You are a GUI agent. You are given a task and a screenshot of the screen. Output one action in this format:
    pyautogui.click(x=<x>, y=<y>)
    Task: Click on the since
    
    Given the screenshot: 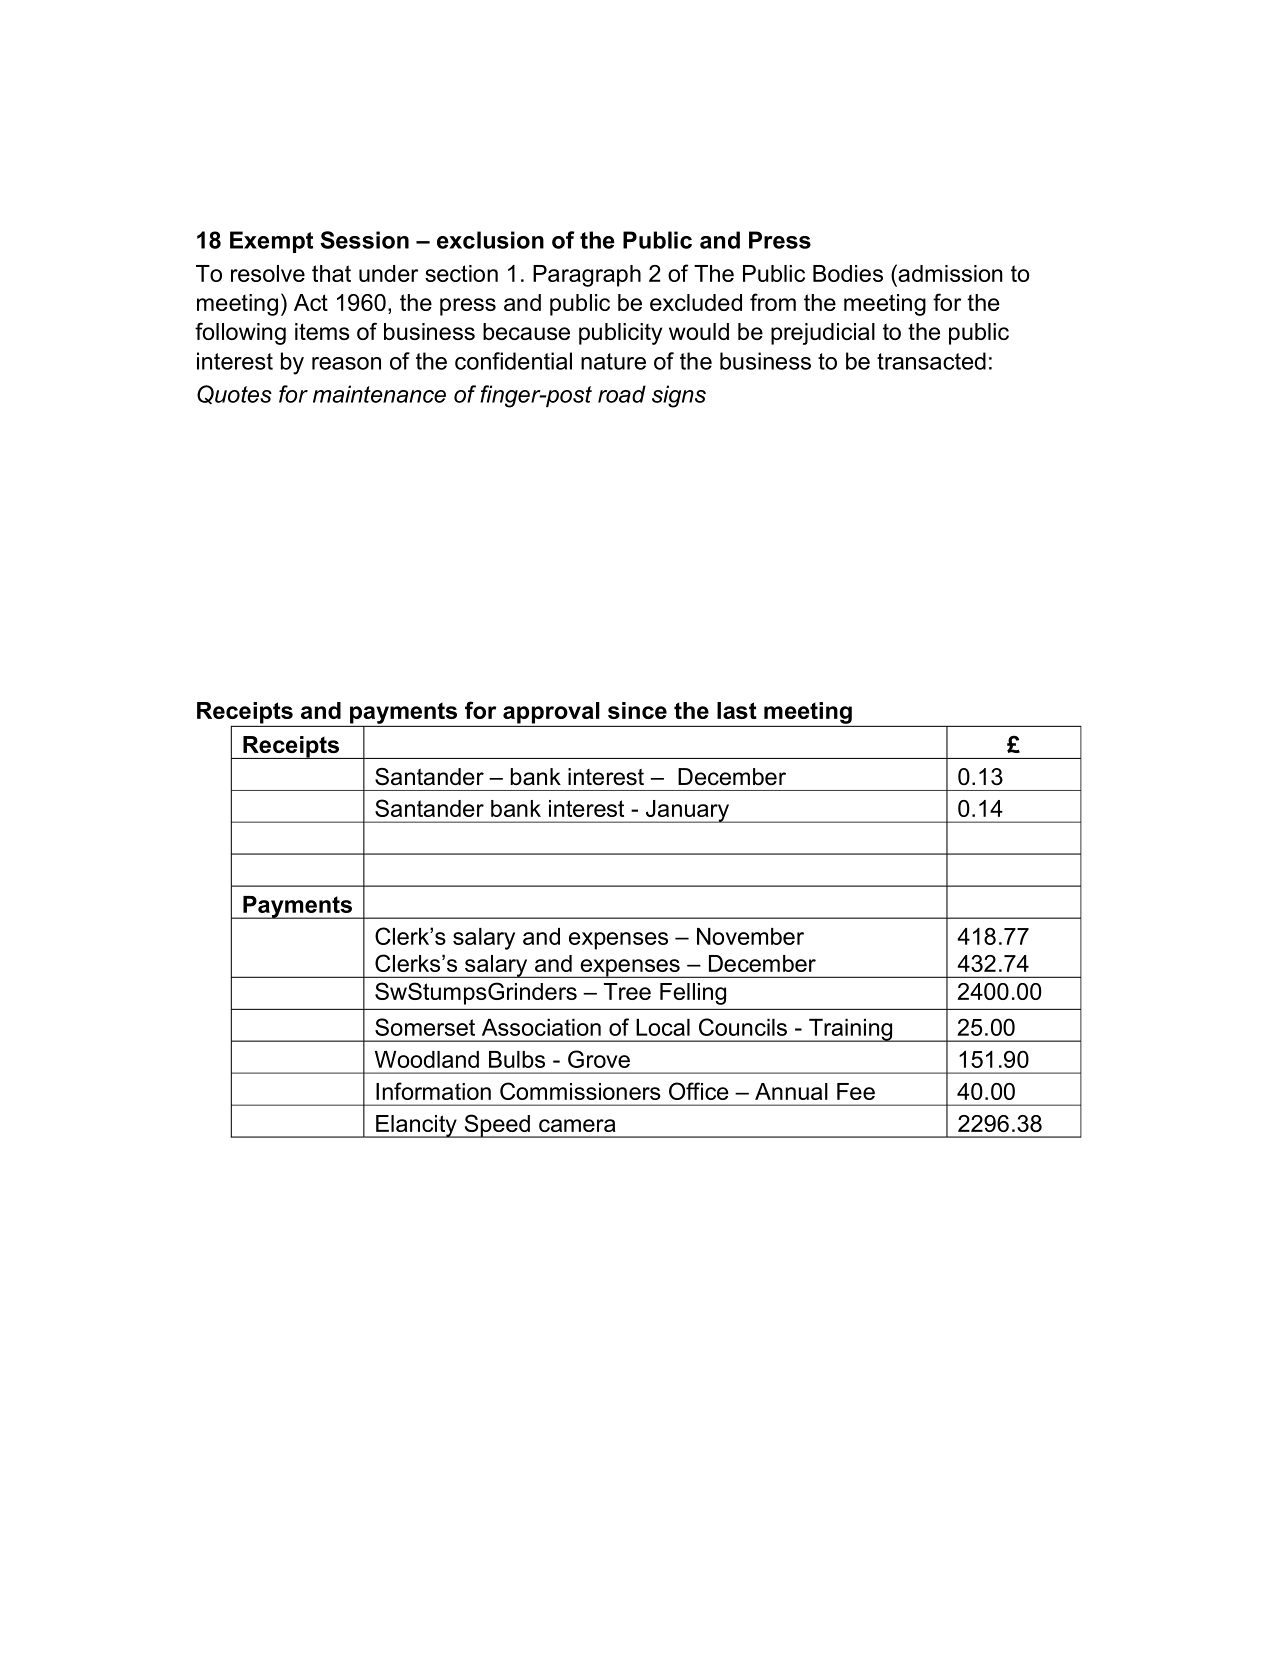 What is the action you would take?
    pyautogui.click(x=637, y=710)
